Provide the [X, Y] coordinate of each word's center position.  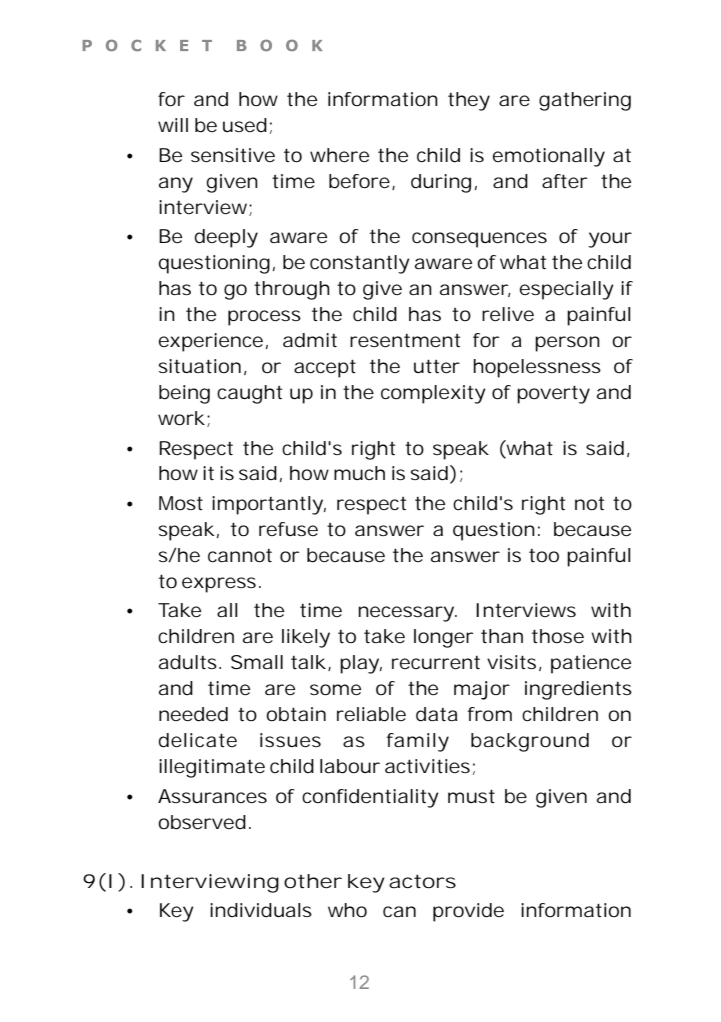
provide [468, 912]
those [558, 636]
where [339, 155]
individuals [261, 910]
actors [422, 881]
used [245, 125]
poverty [553, 394]
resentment [405, 340]
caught [249, 394]
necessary [407, 614]
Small [257, 662]
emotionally [549, 157]
